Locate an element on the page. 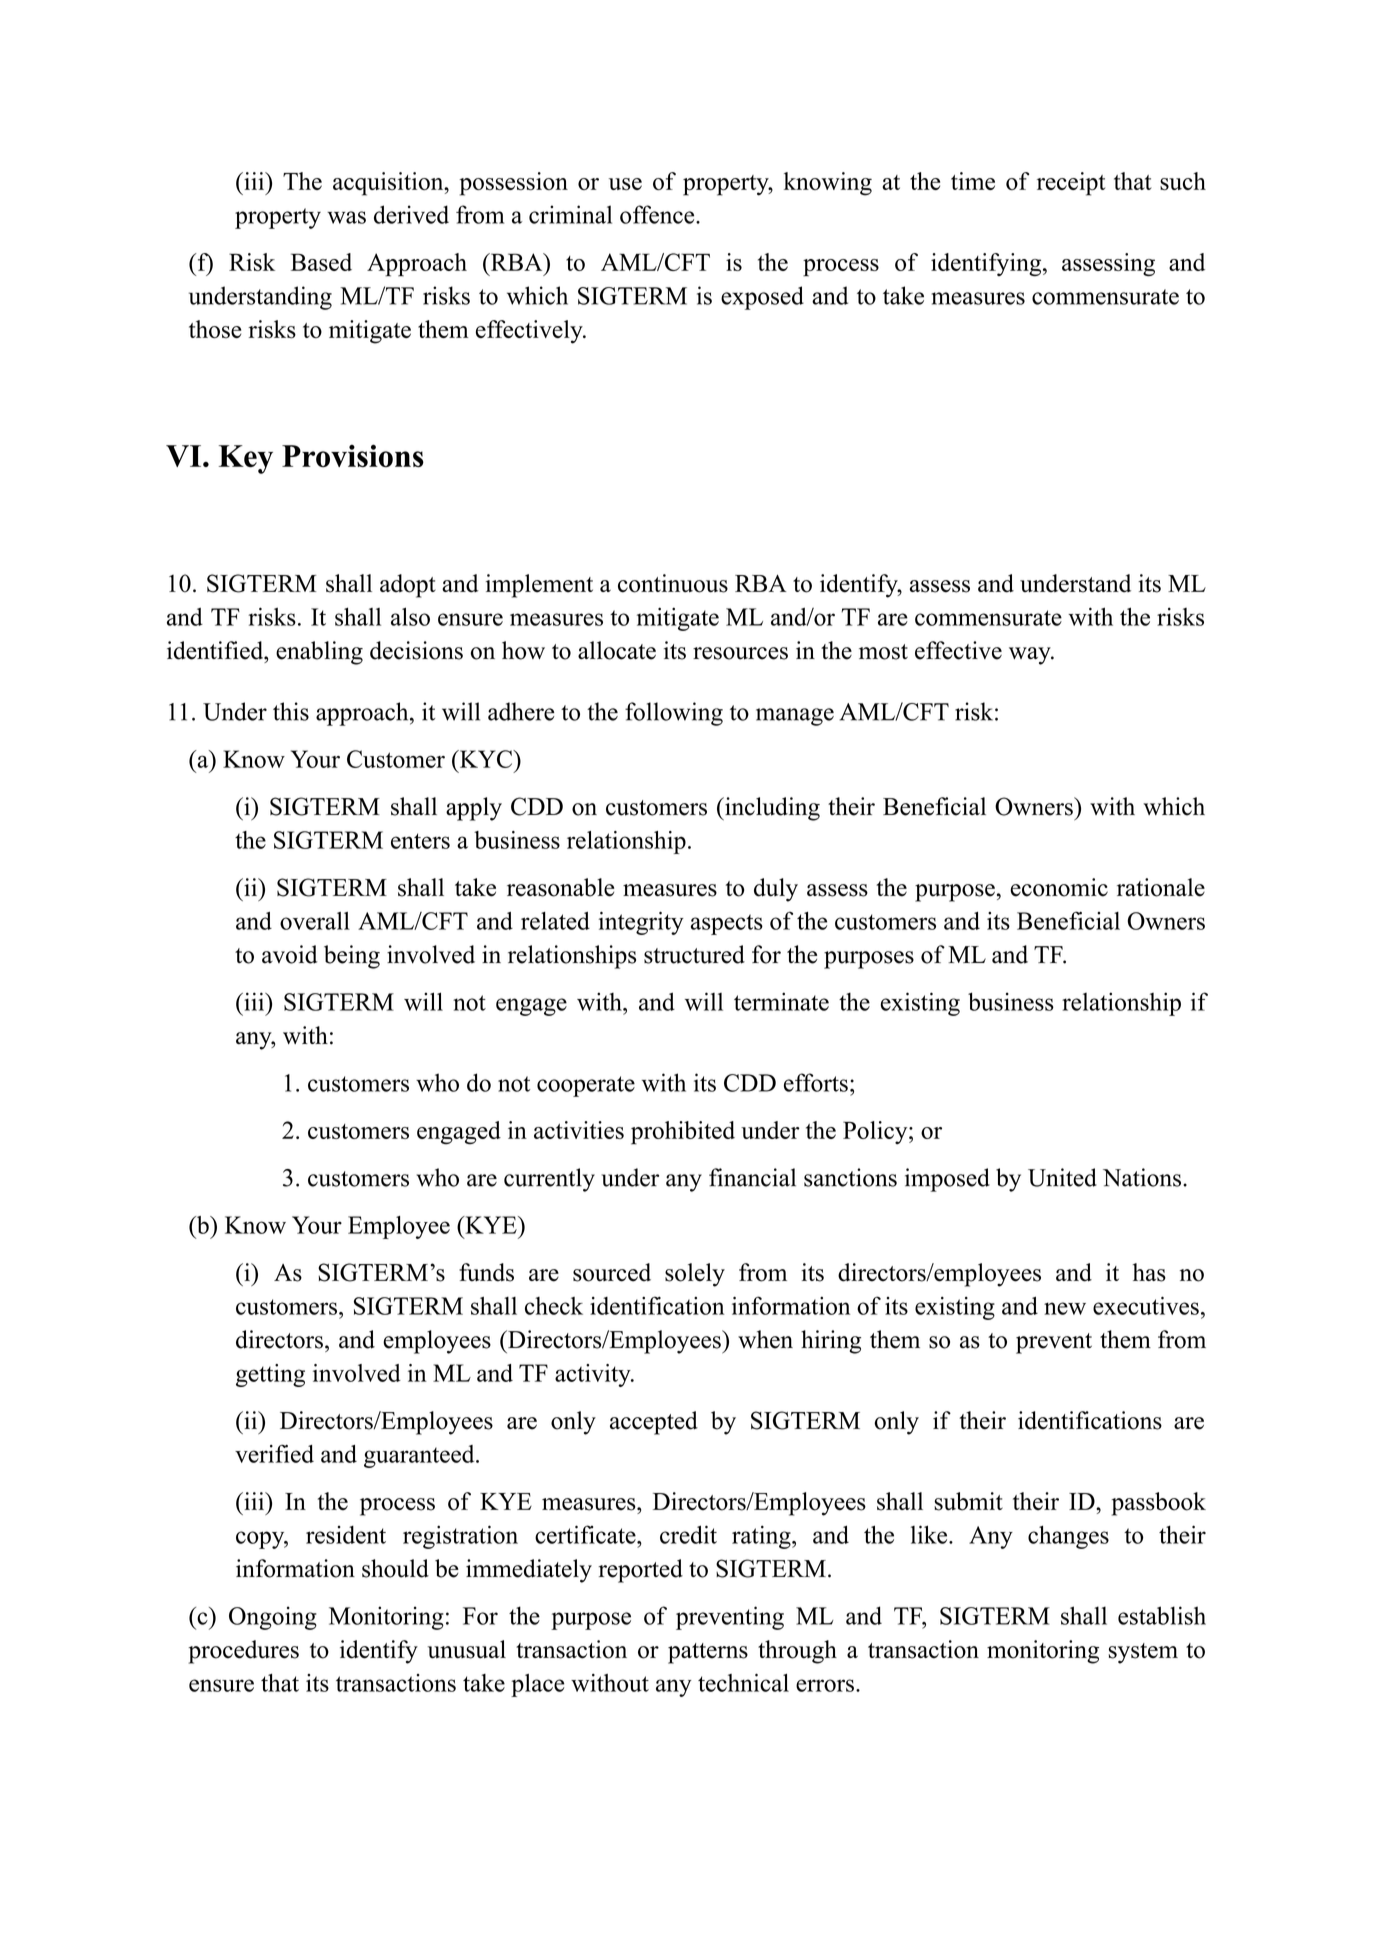  most is located at coordinates (883, 652).
